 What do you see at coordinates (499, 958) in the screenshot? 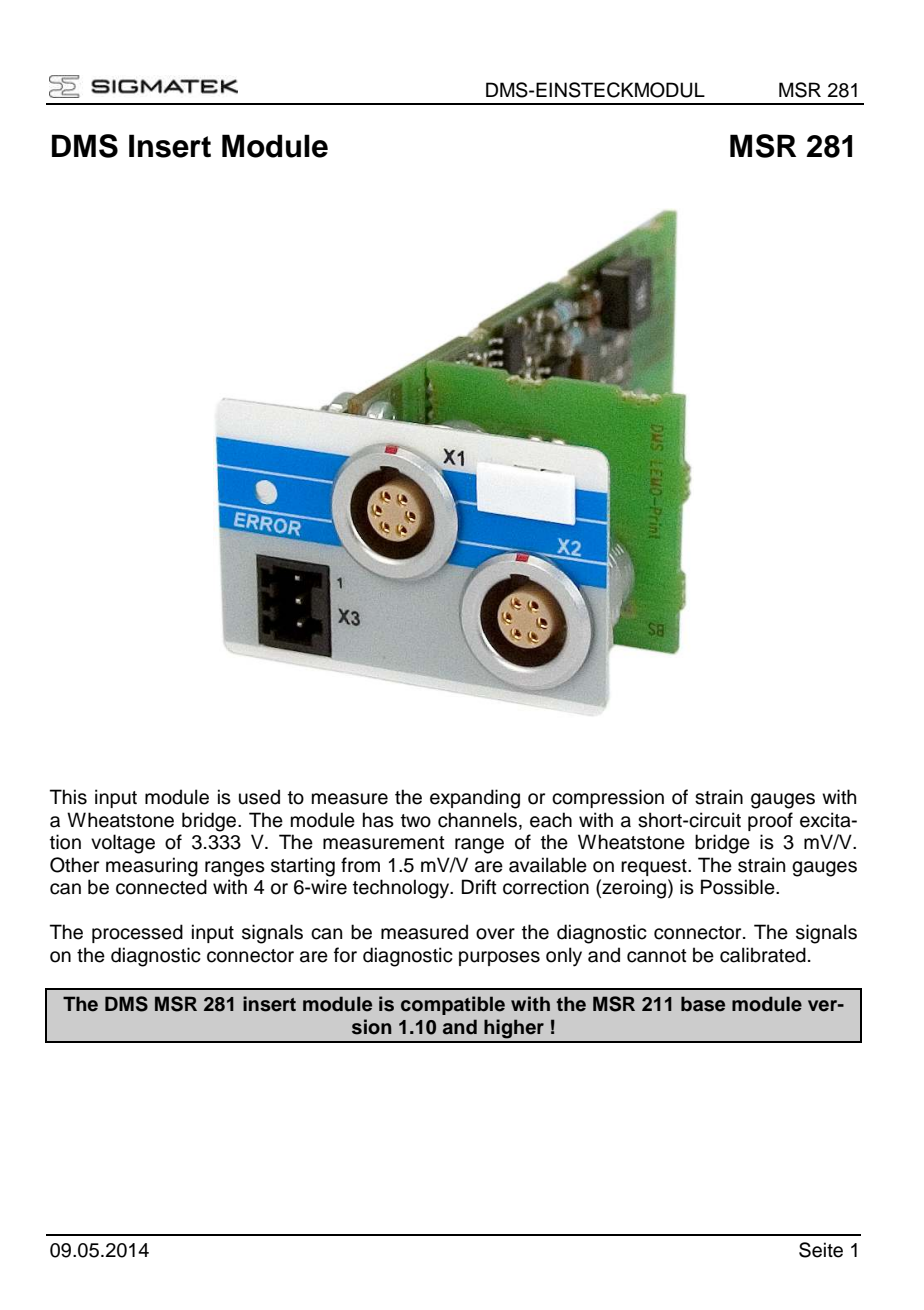
I see `purposes` at bounding box center [499, 958].
